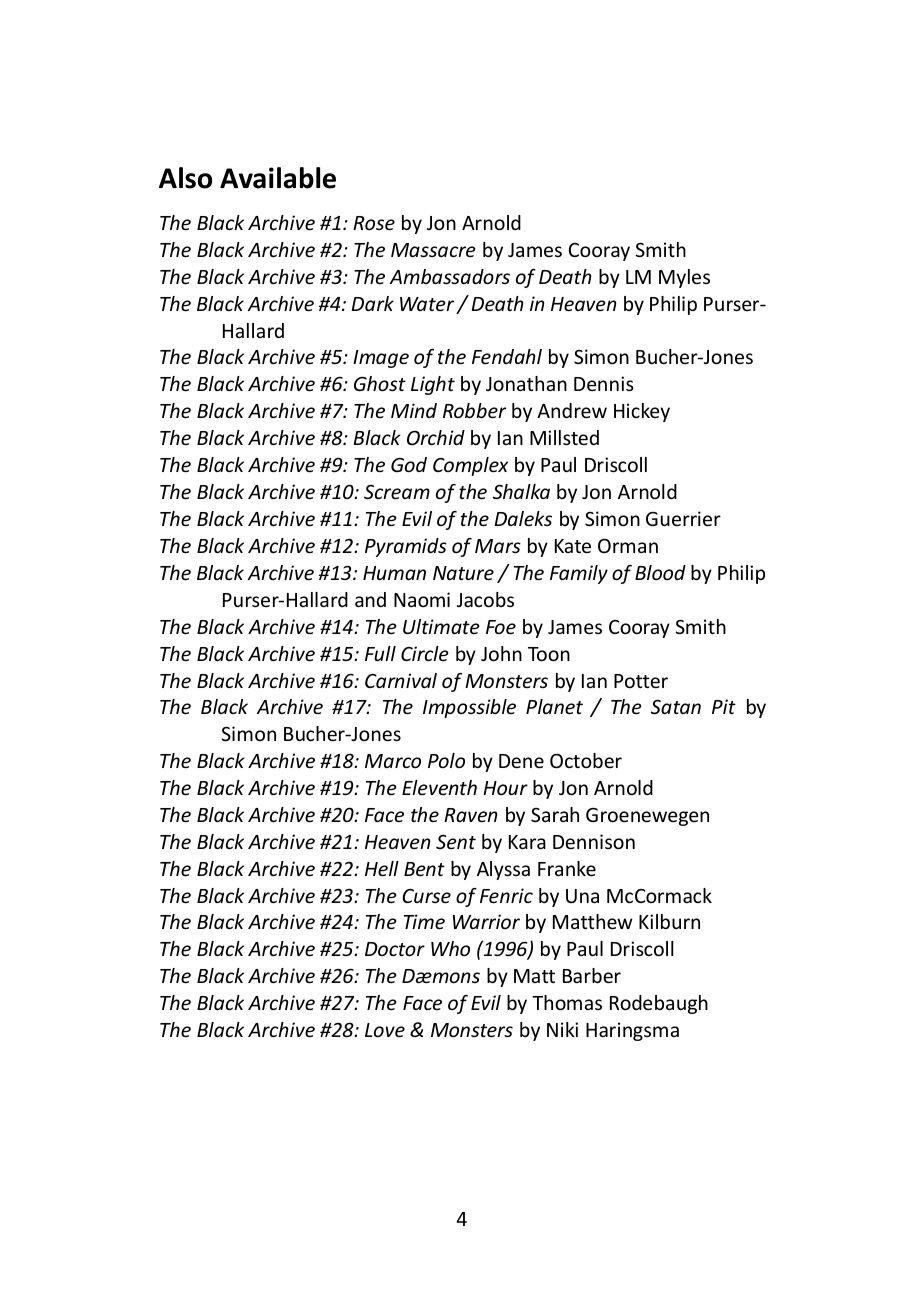 The width and height of the screenshot is (924, 1311). I want to click on Marco, so click(393, 761).
